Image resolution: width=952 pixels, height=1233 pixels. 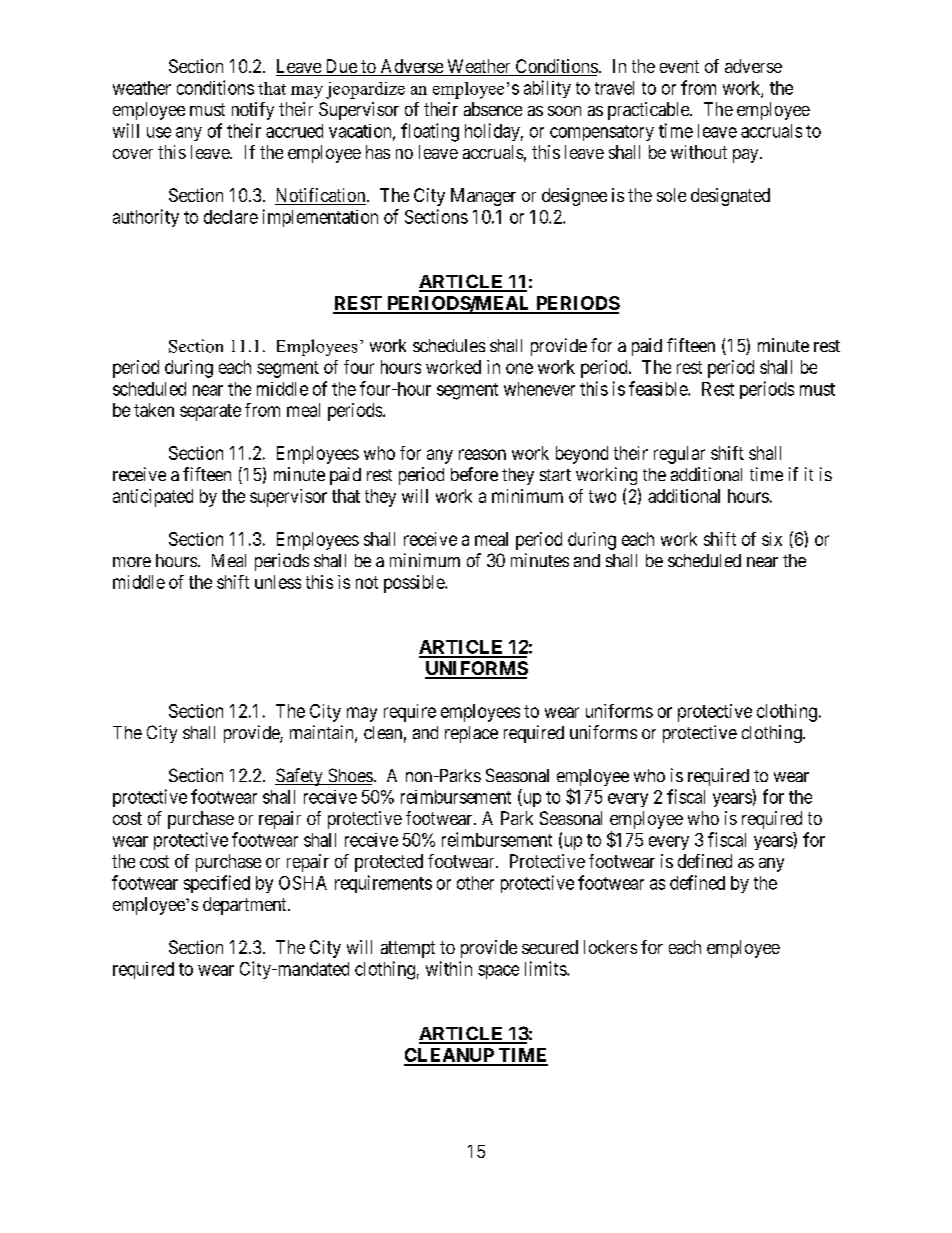 What do you see at coordinates (474, 474) in the document?
I see `before` at bounding box center [474, 474].
